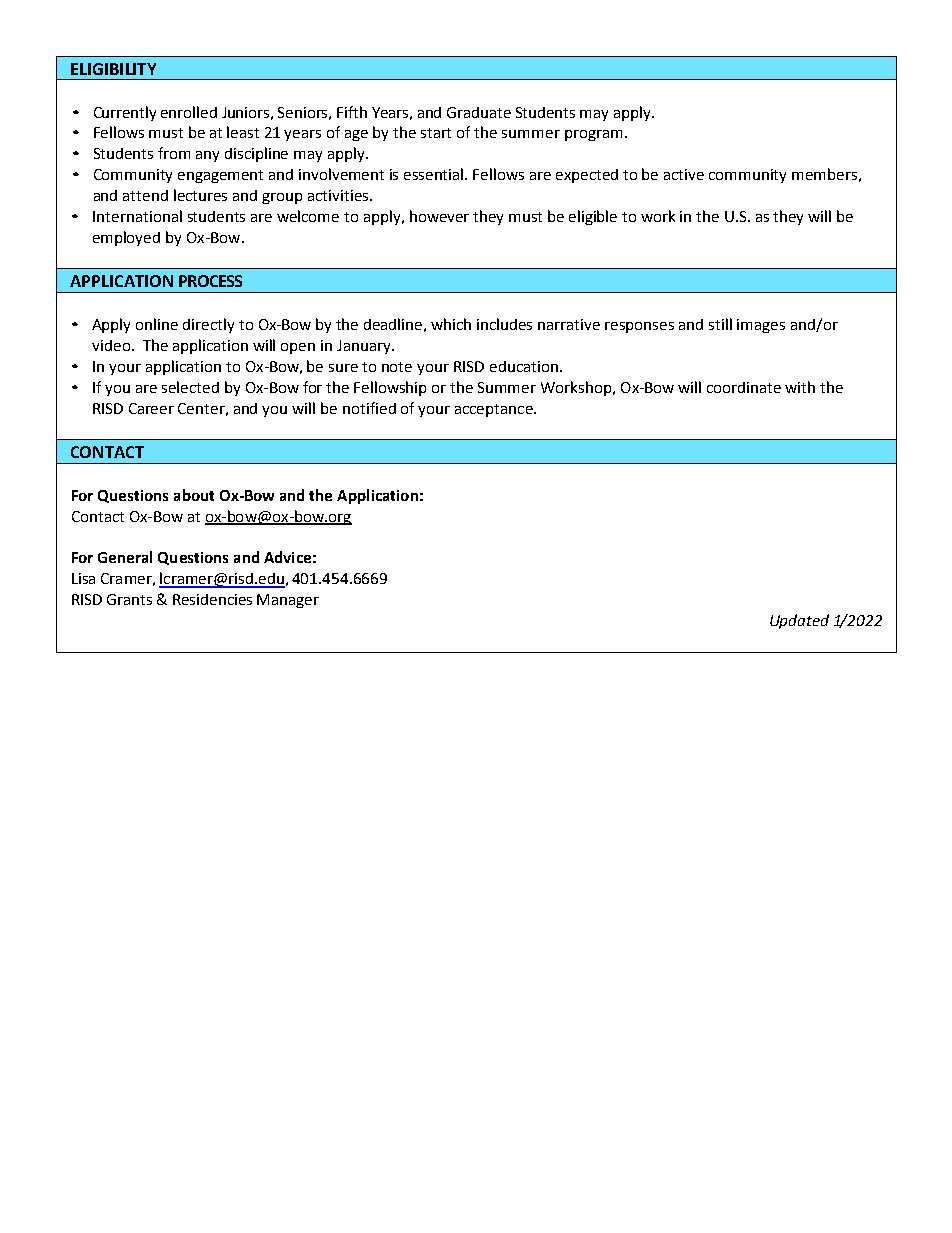 This screenshot has width=952, height=1233. What do you see at coordinates (288, 601) in the screenshot?
I see `Manager` at bounding box center [288, 601].
